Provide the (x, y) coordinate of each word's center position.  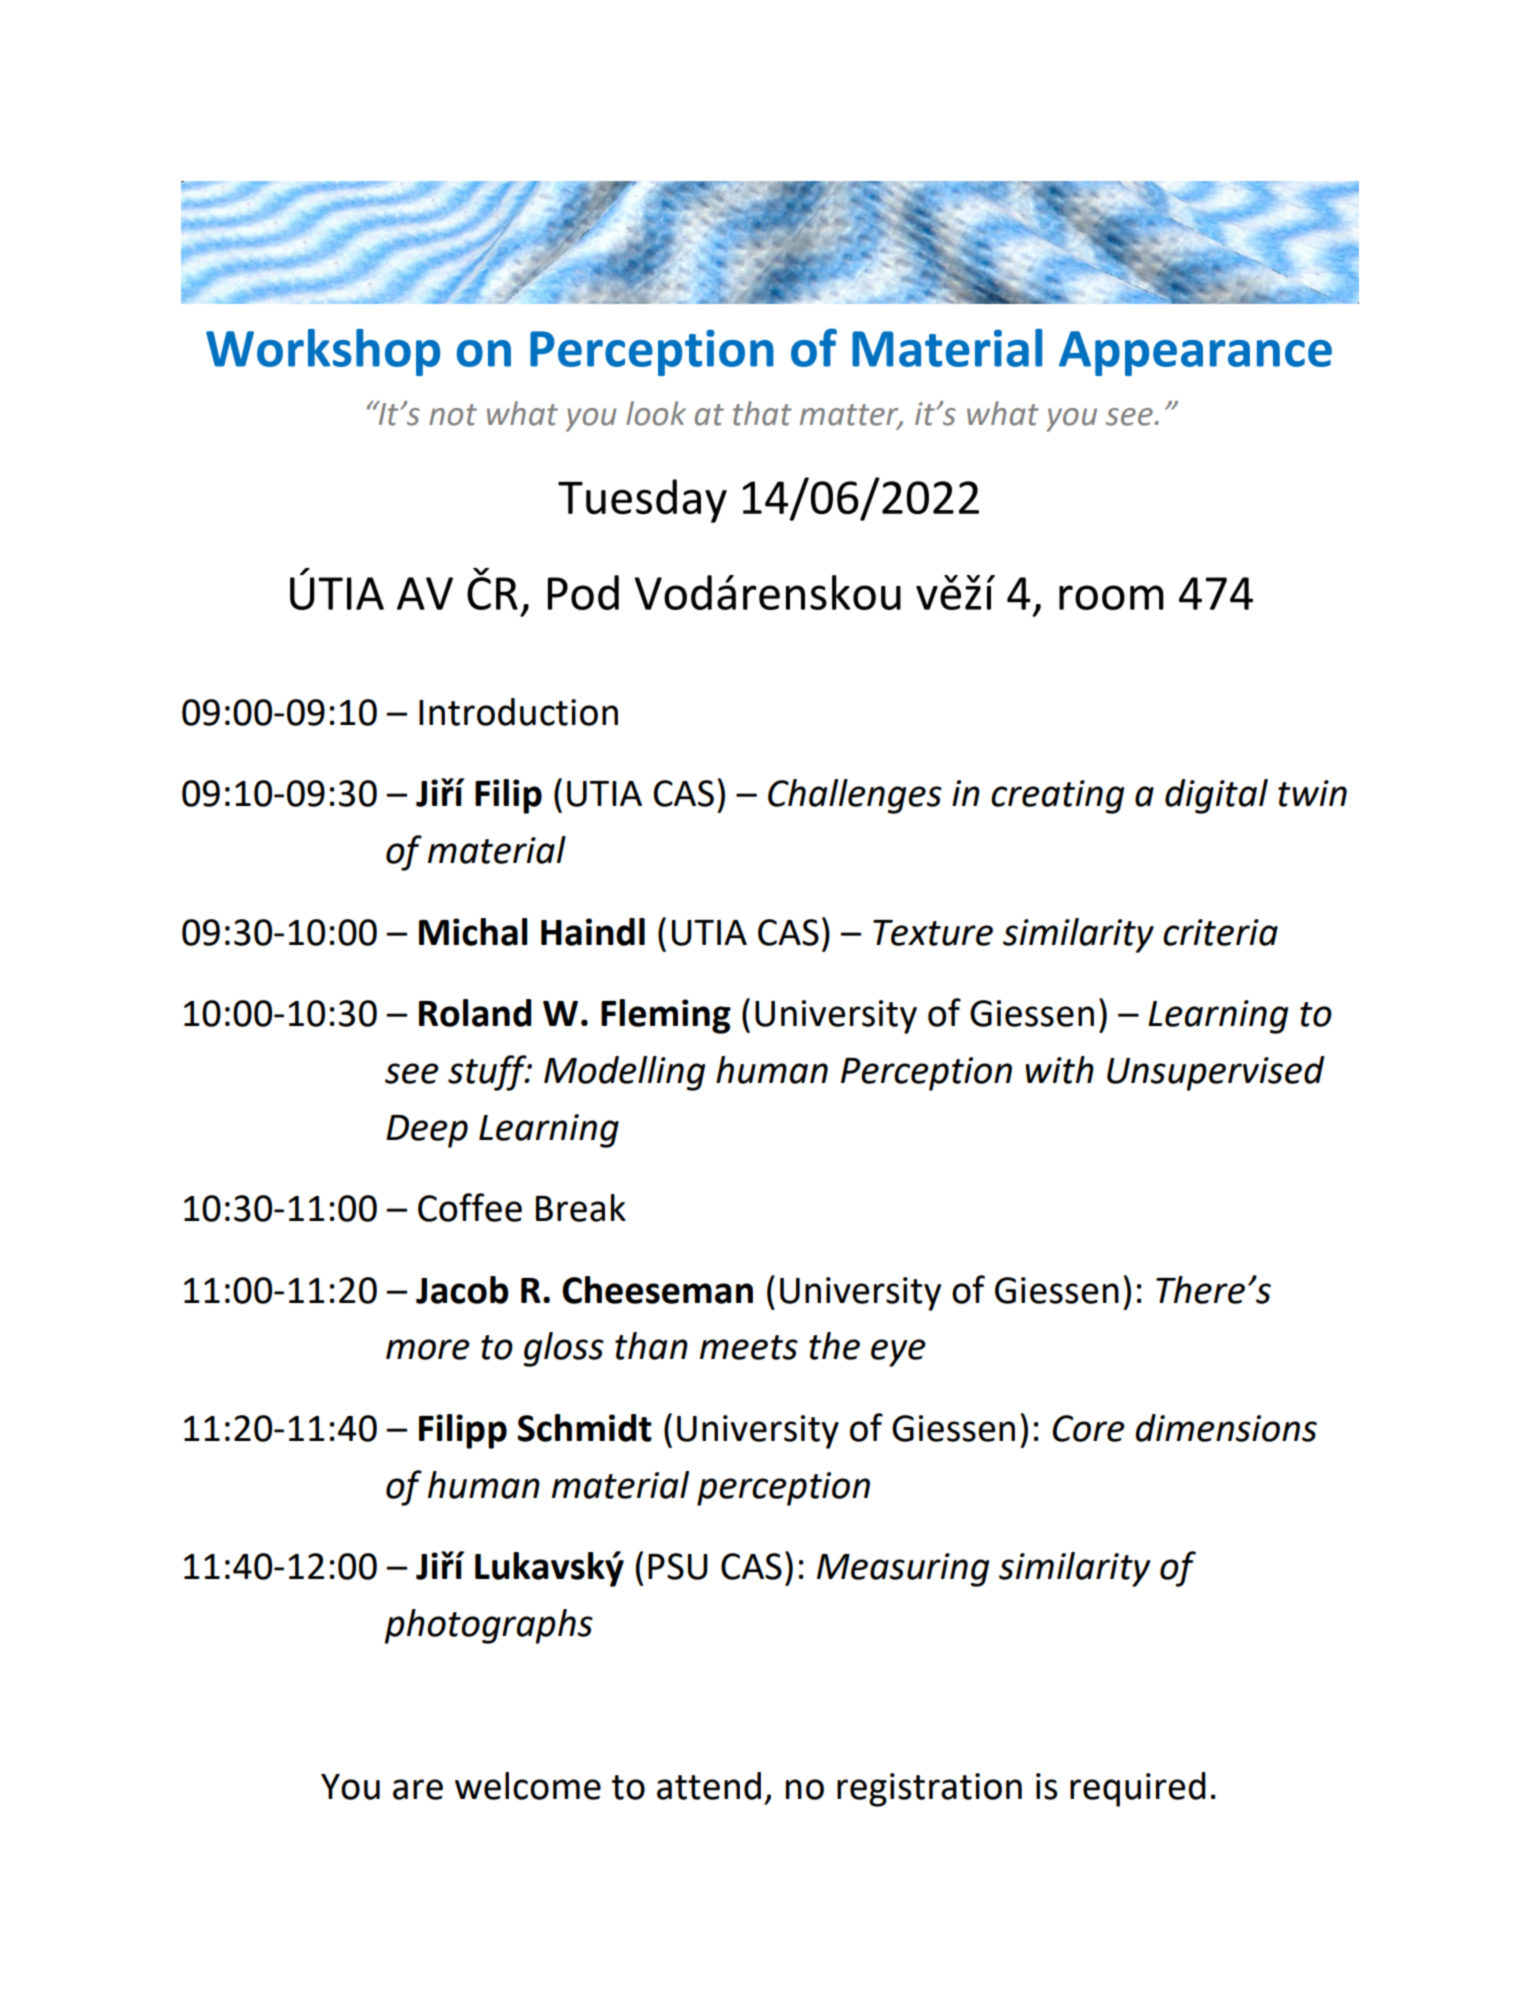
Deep (427, 1131)
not (453, 415)
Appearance (1195, 353)
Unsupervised (1215, 1073)
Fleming (666, 1016)
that (762, 413)
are (418, 1789)
